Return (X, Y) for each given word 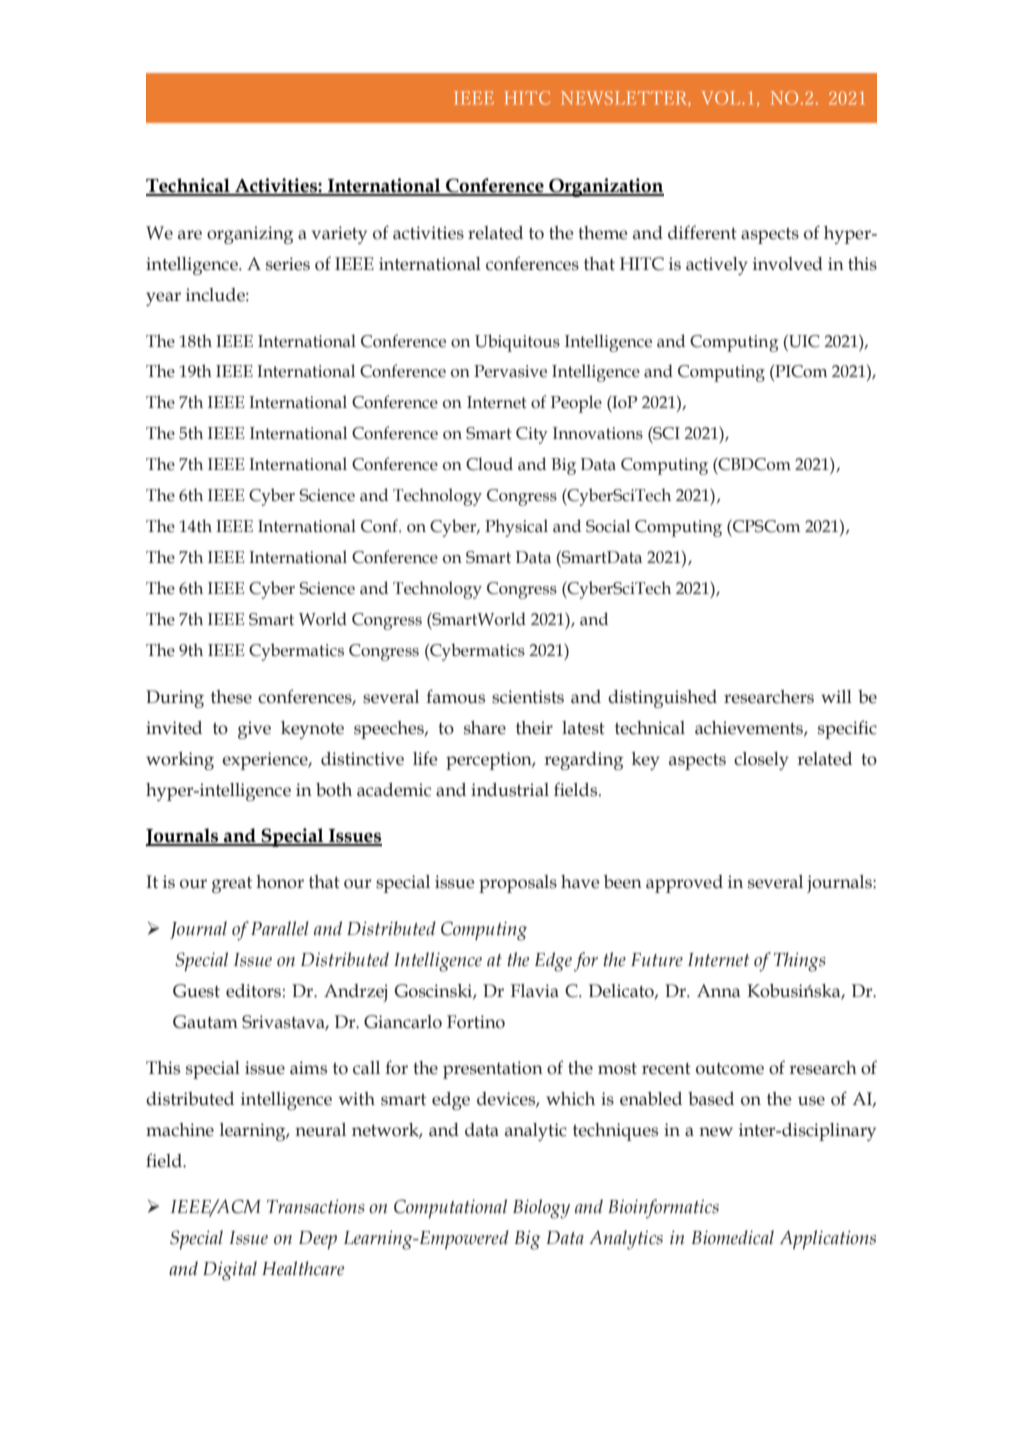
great (232, 885)
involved (788, 264)
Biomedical (733, 1237)
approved (684, 884)
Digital (230, 1271)
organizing (250, 235)
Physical (516, 528)
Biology (541, 1209)
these (231, 697)
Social (608, 526)
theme (603, 233)
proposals (518, 884)
